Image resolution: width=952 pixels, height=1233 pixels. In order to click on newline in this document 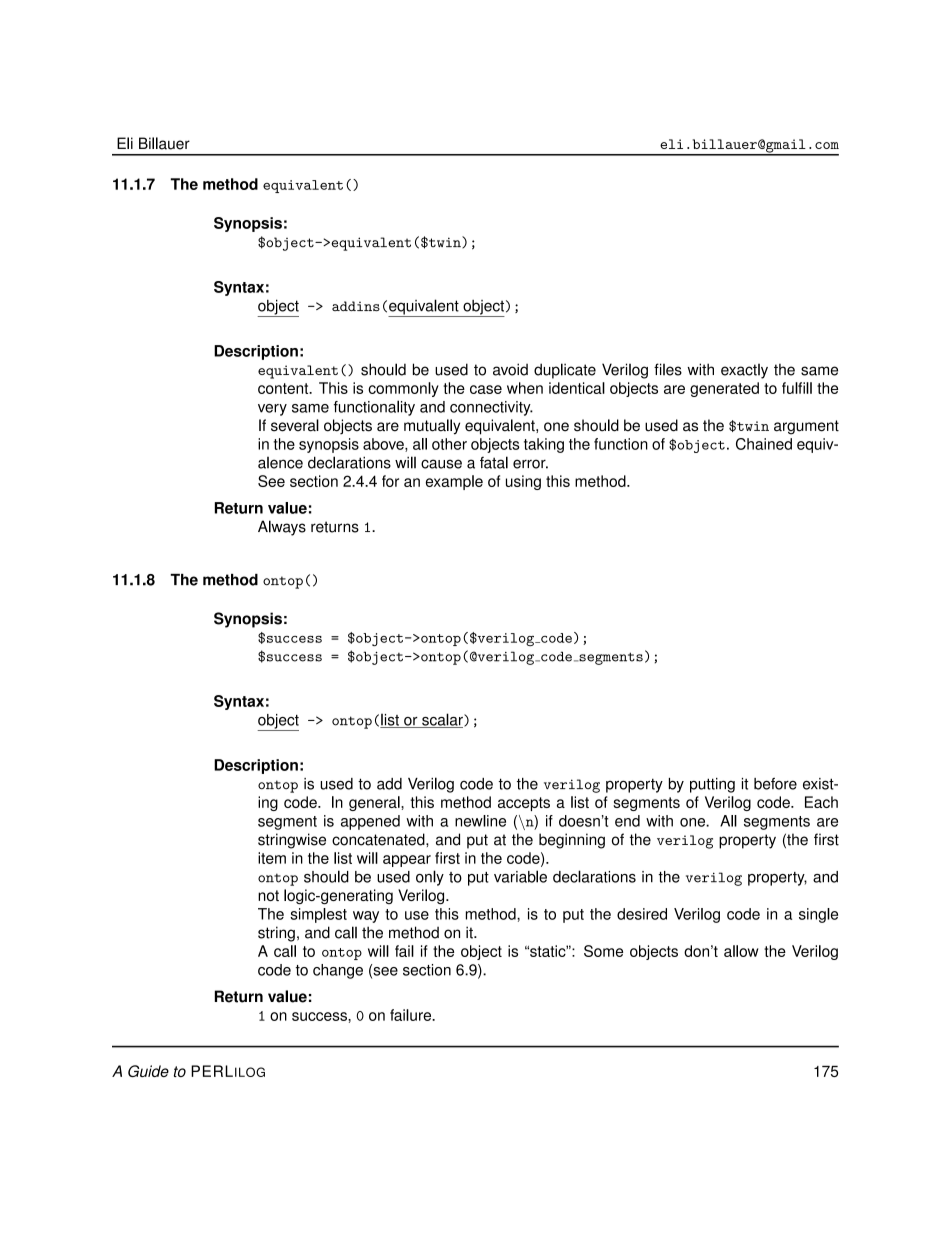, I will do `click(480, 821)`.
